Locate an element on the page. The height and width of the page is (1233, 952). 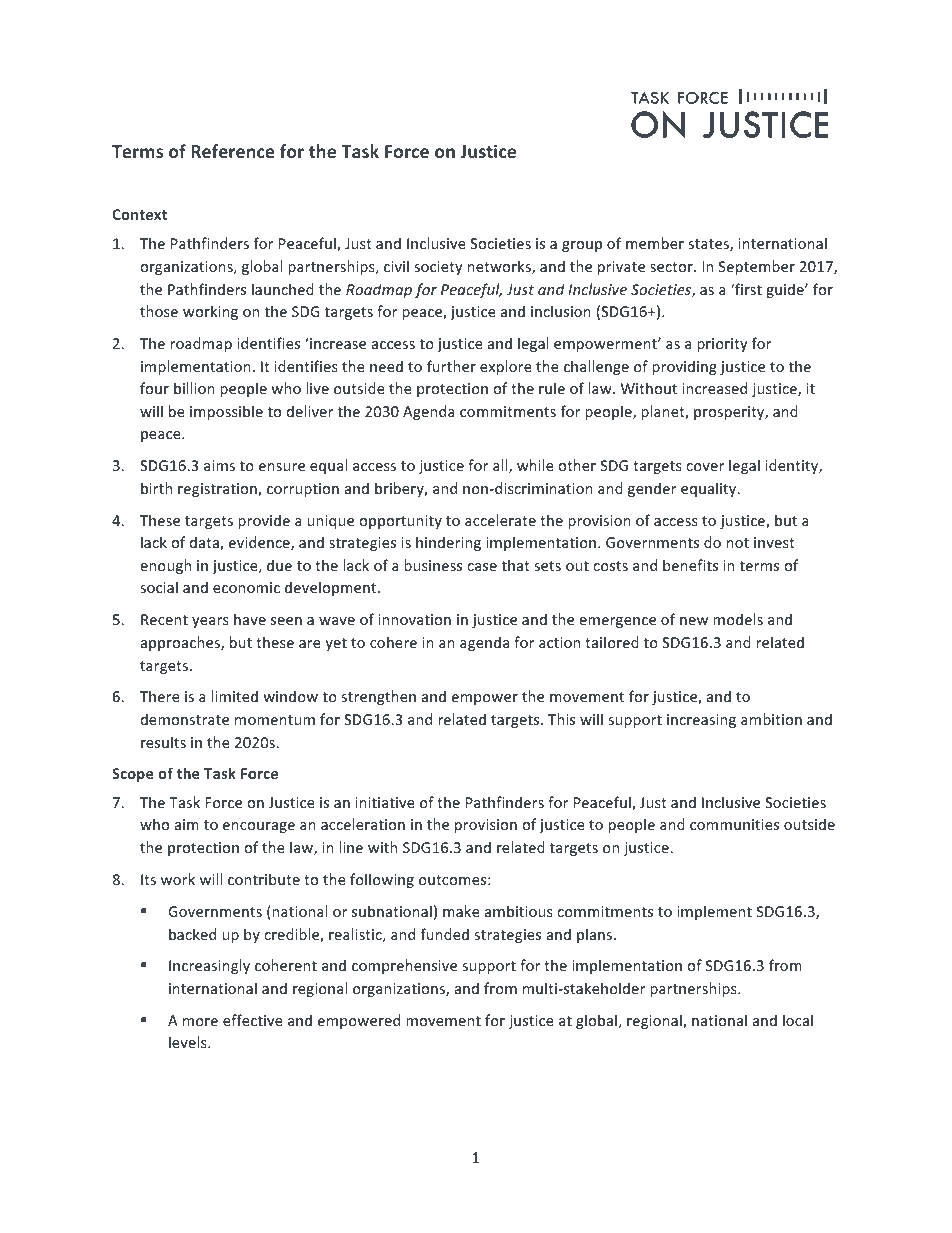
Reference is located at coordinates (233, 151).
